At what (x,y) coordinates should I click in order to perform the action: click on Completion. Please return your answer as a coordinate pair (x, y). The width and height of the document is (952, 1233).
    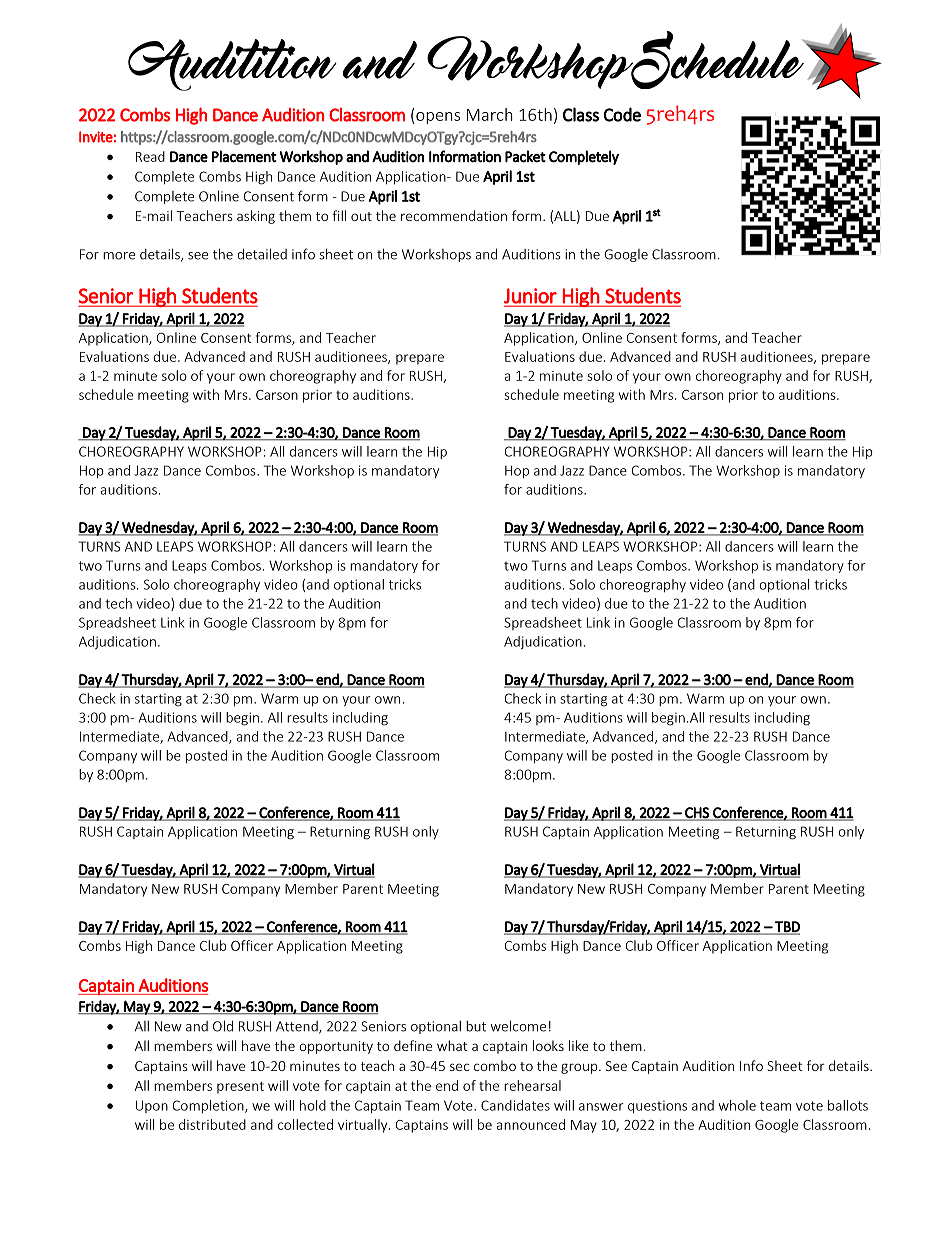
    Looking at the image, I should click on (209, 1107).
